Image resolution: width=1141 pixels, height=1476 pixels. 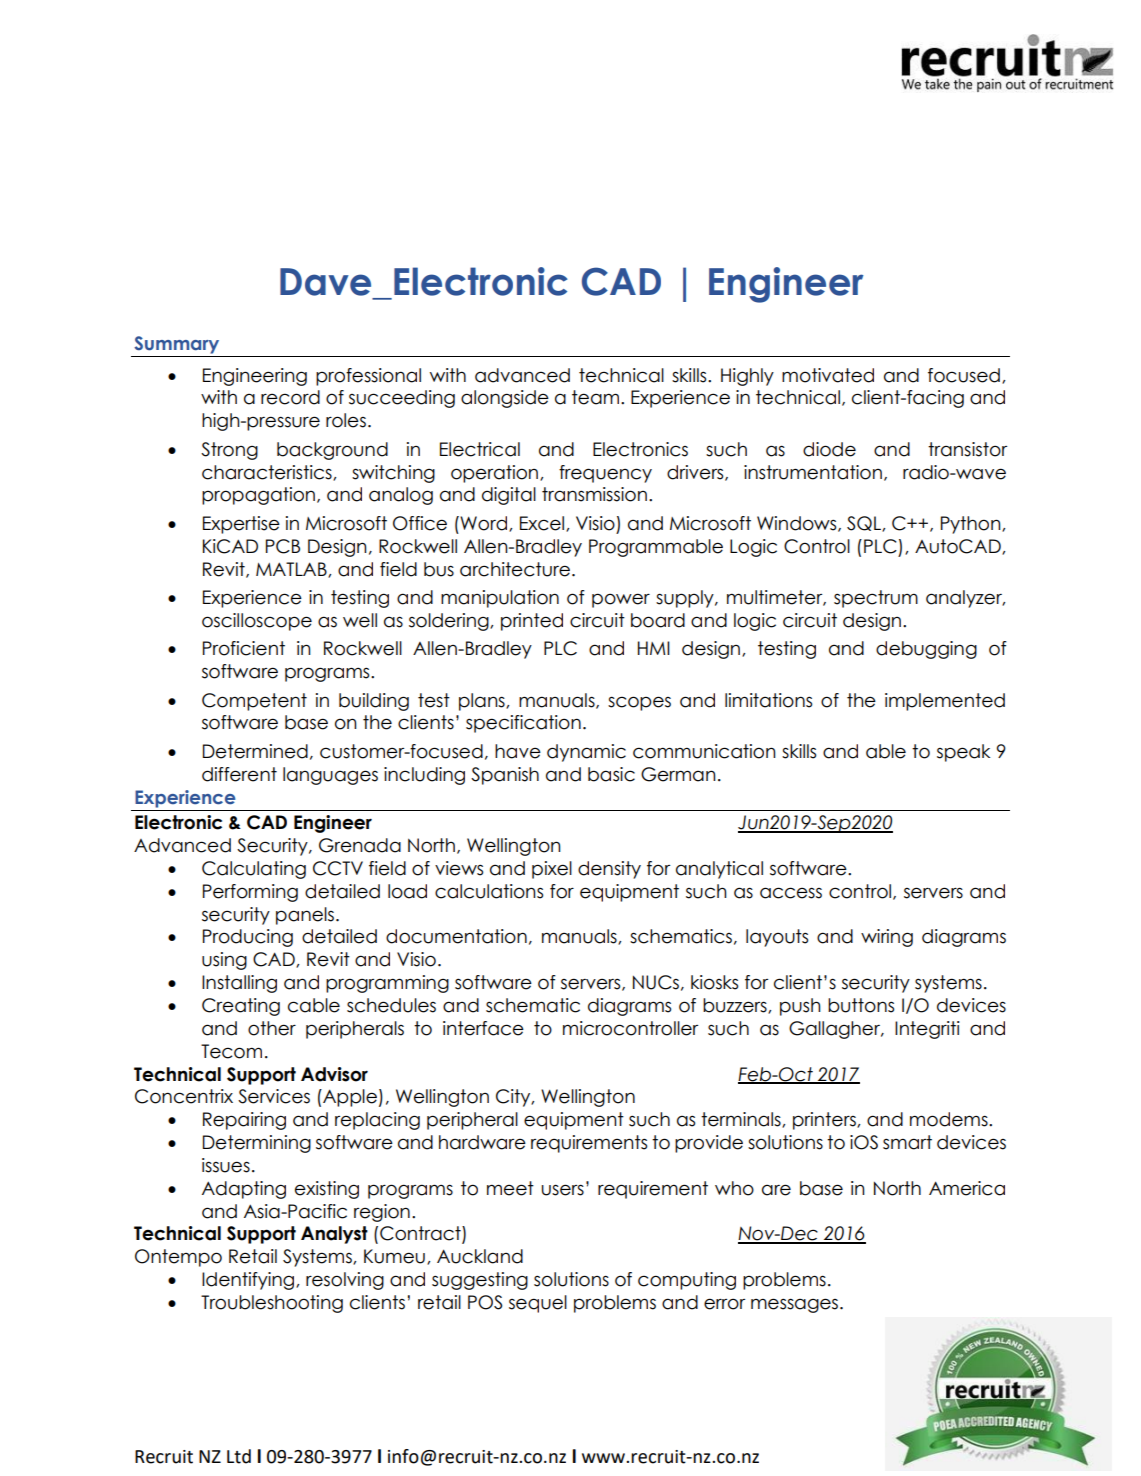 What do you see at coordinates (250, 893) in the screenshot?
I see `Performing` at bounding box center [250, 893].
